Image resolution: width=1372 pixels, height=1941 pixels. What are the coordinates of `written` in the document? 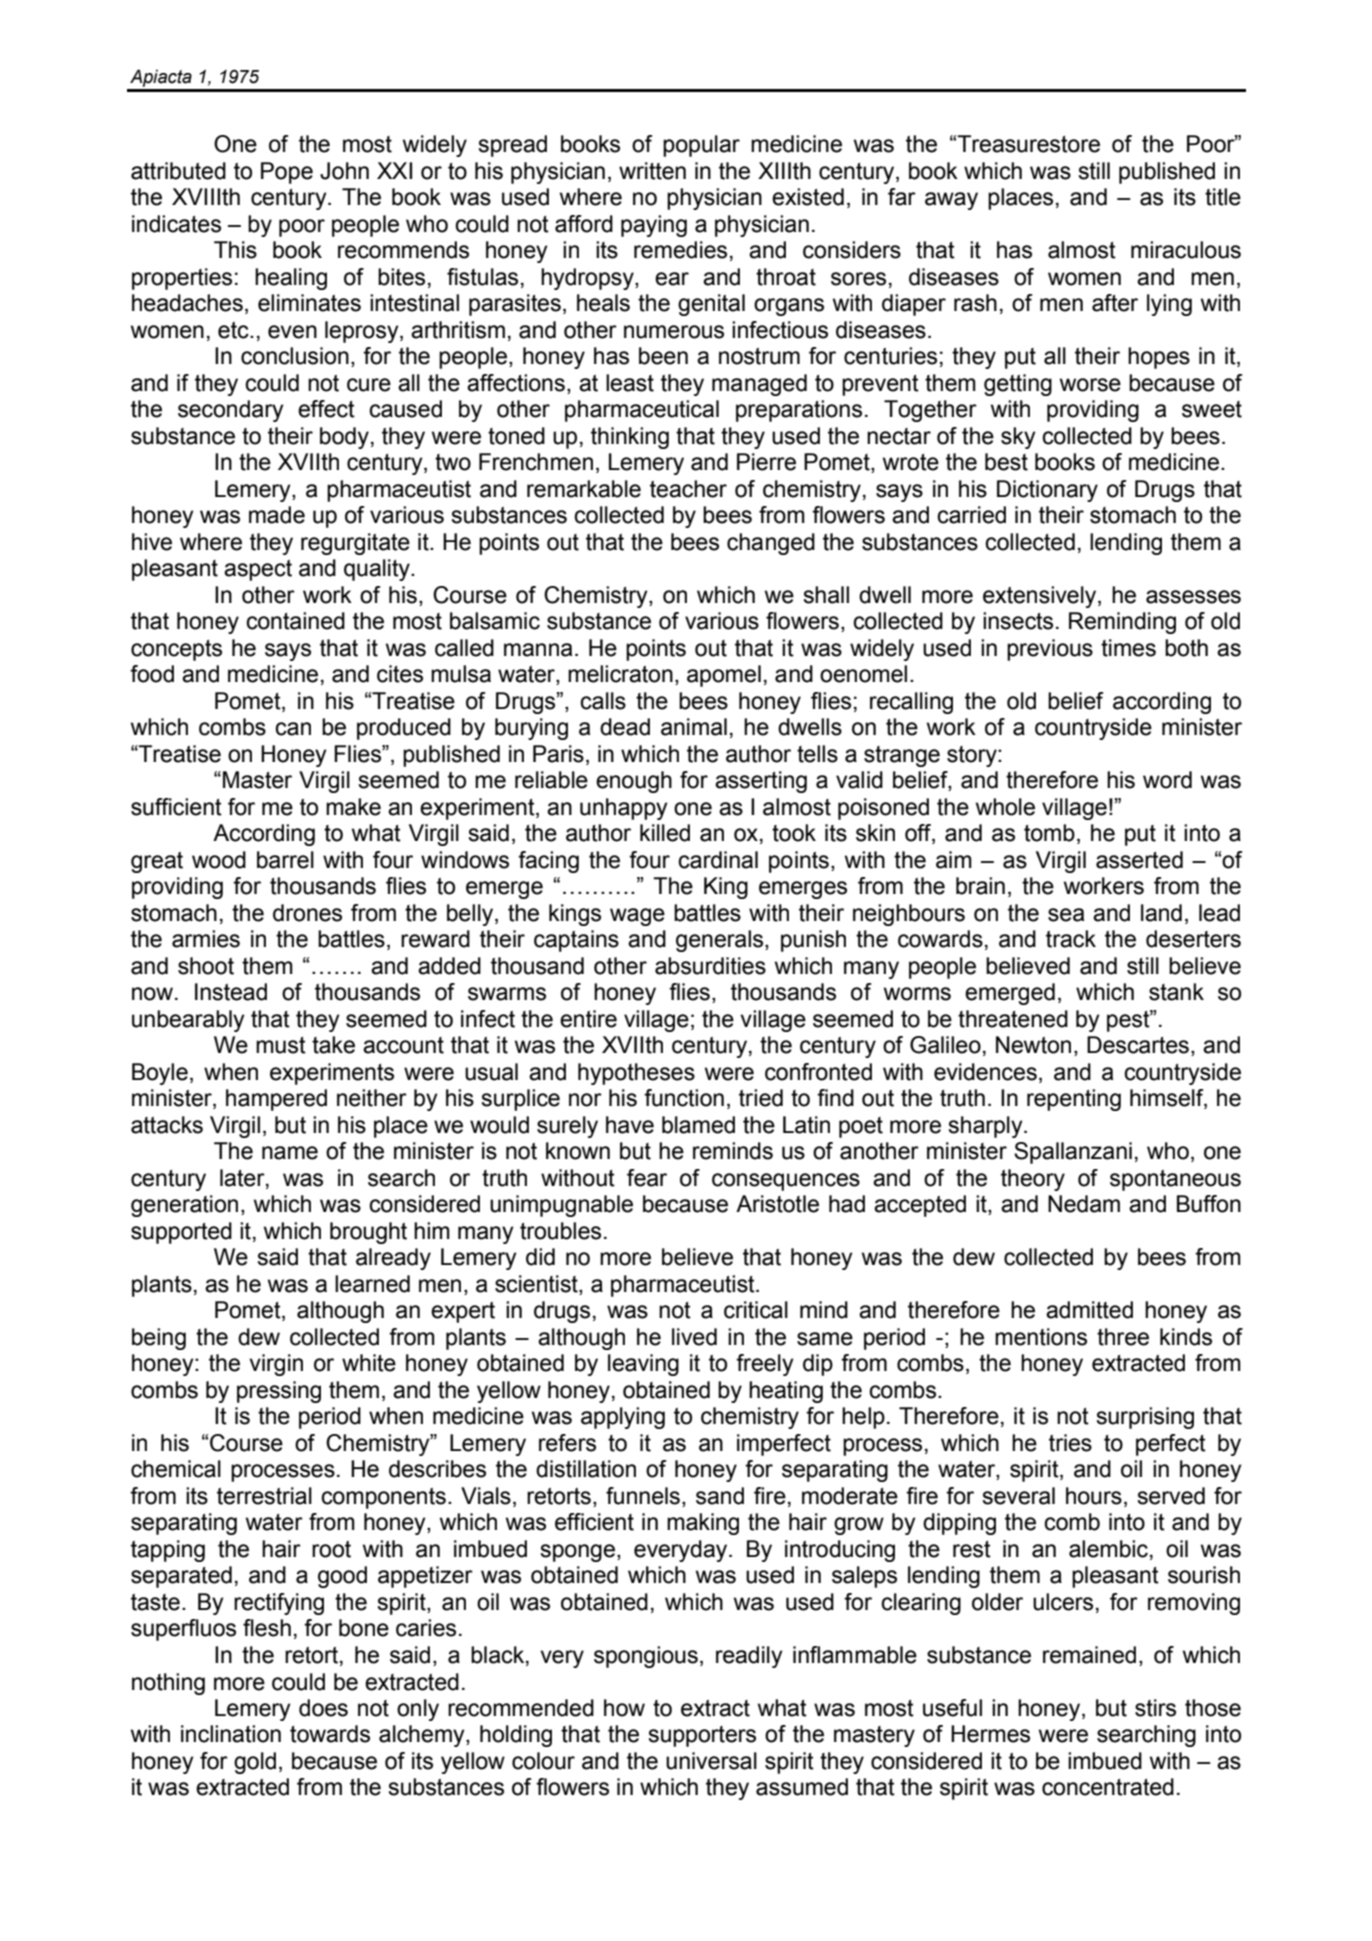 It's located at (652, 171).
